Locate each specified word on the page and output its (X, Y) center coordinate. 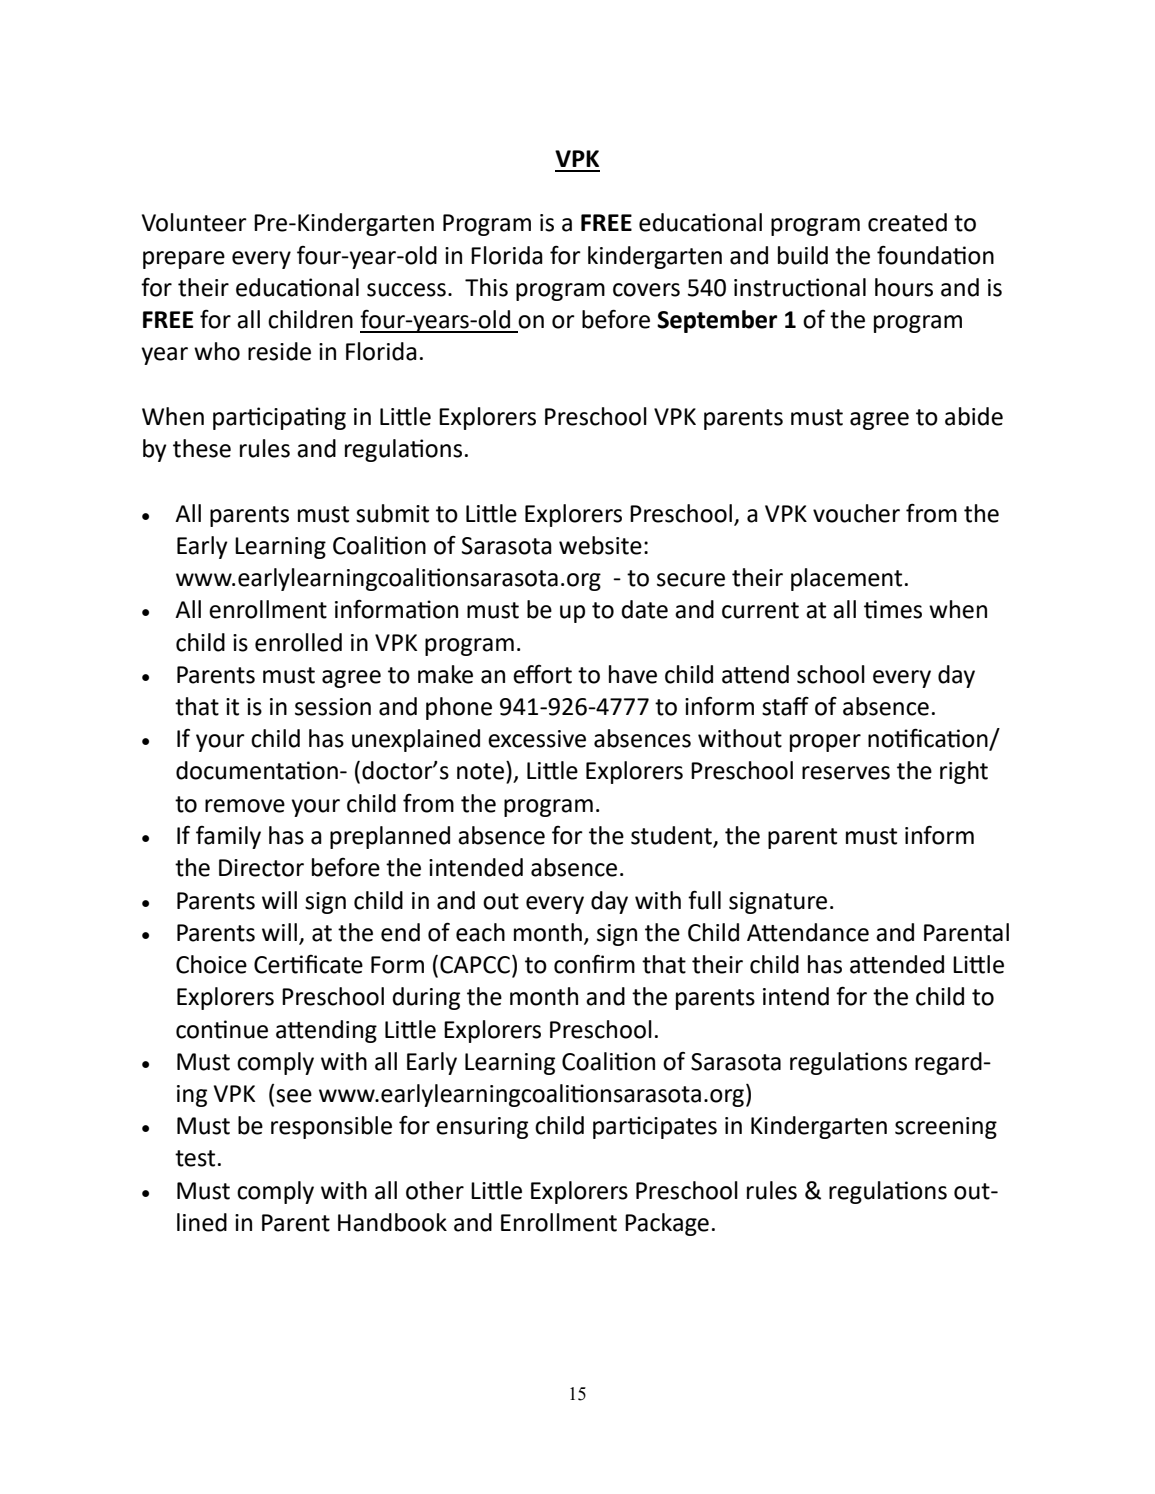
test (195, 1158)
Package (667, 1224)
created (907, 222)
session (333, 707)
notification (929, 739)
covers (646, 290)
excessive (537, 739)
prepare (184, 260)
